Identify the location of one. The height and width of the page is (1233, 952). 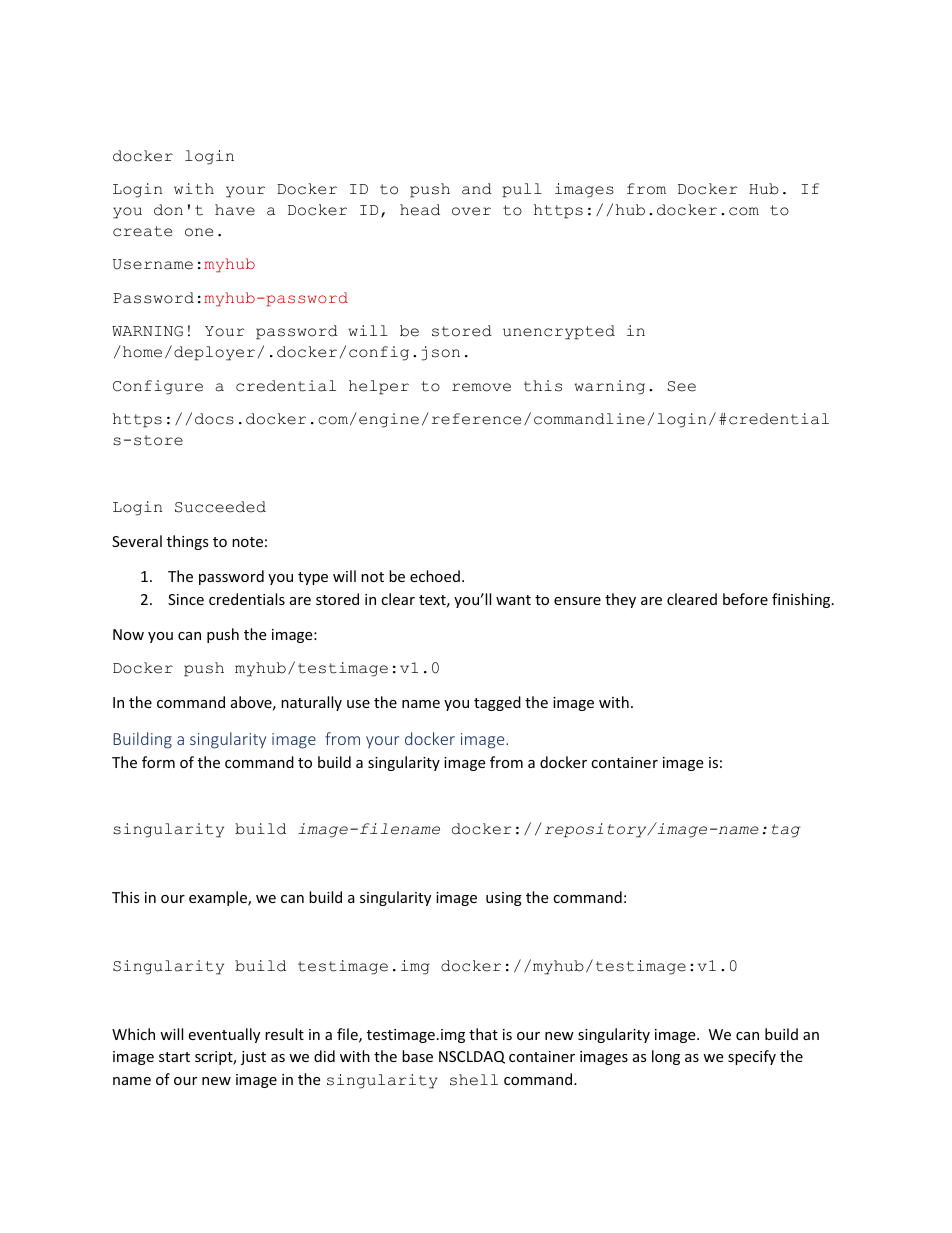
(199, 232).
